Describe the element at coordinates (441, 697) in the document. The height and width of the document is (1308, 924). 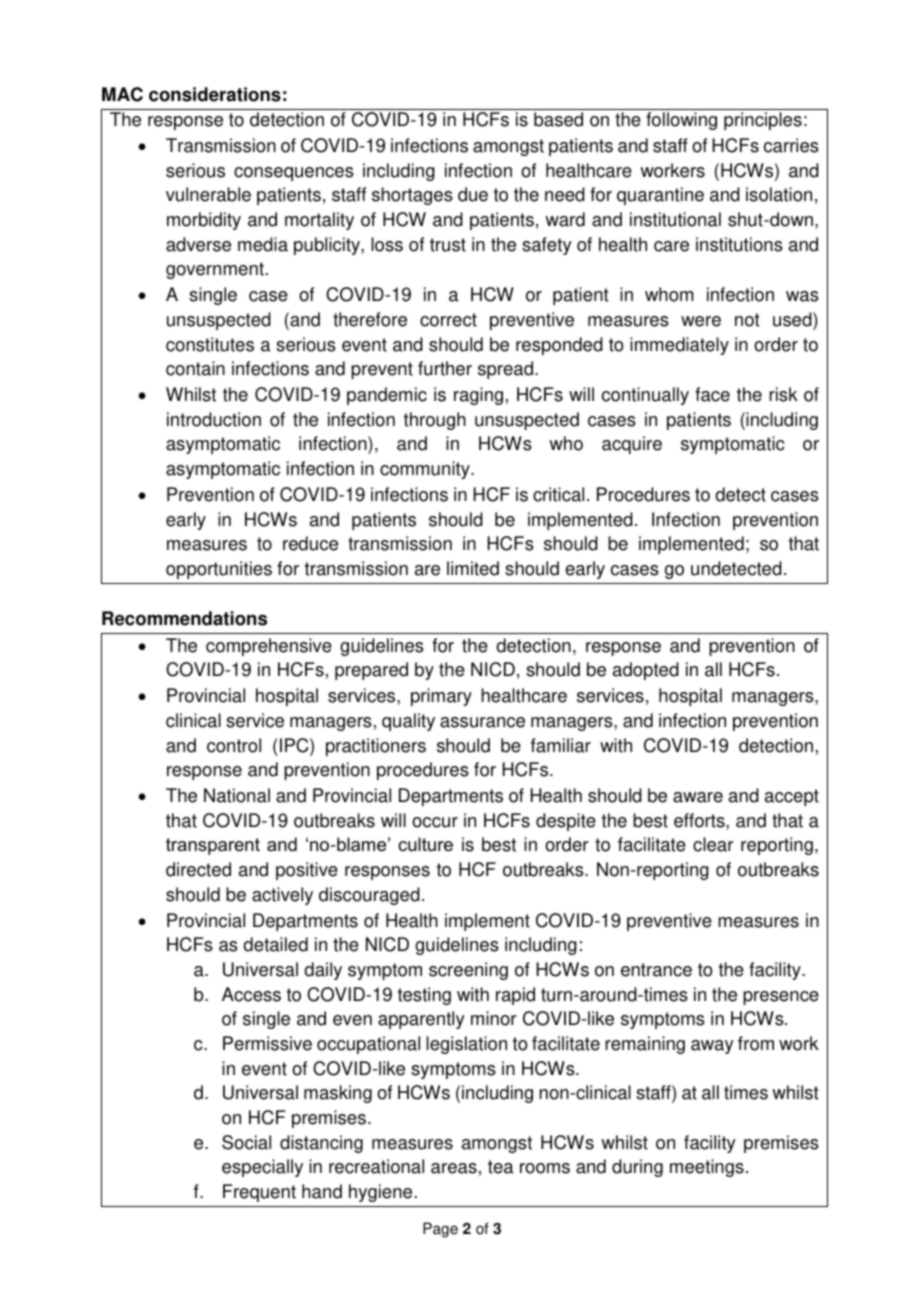
I see `primary` at that location.
